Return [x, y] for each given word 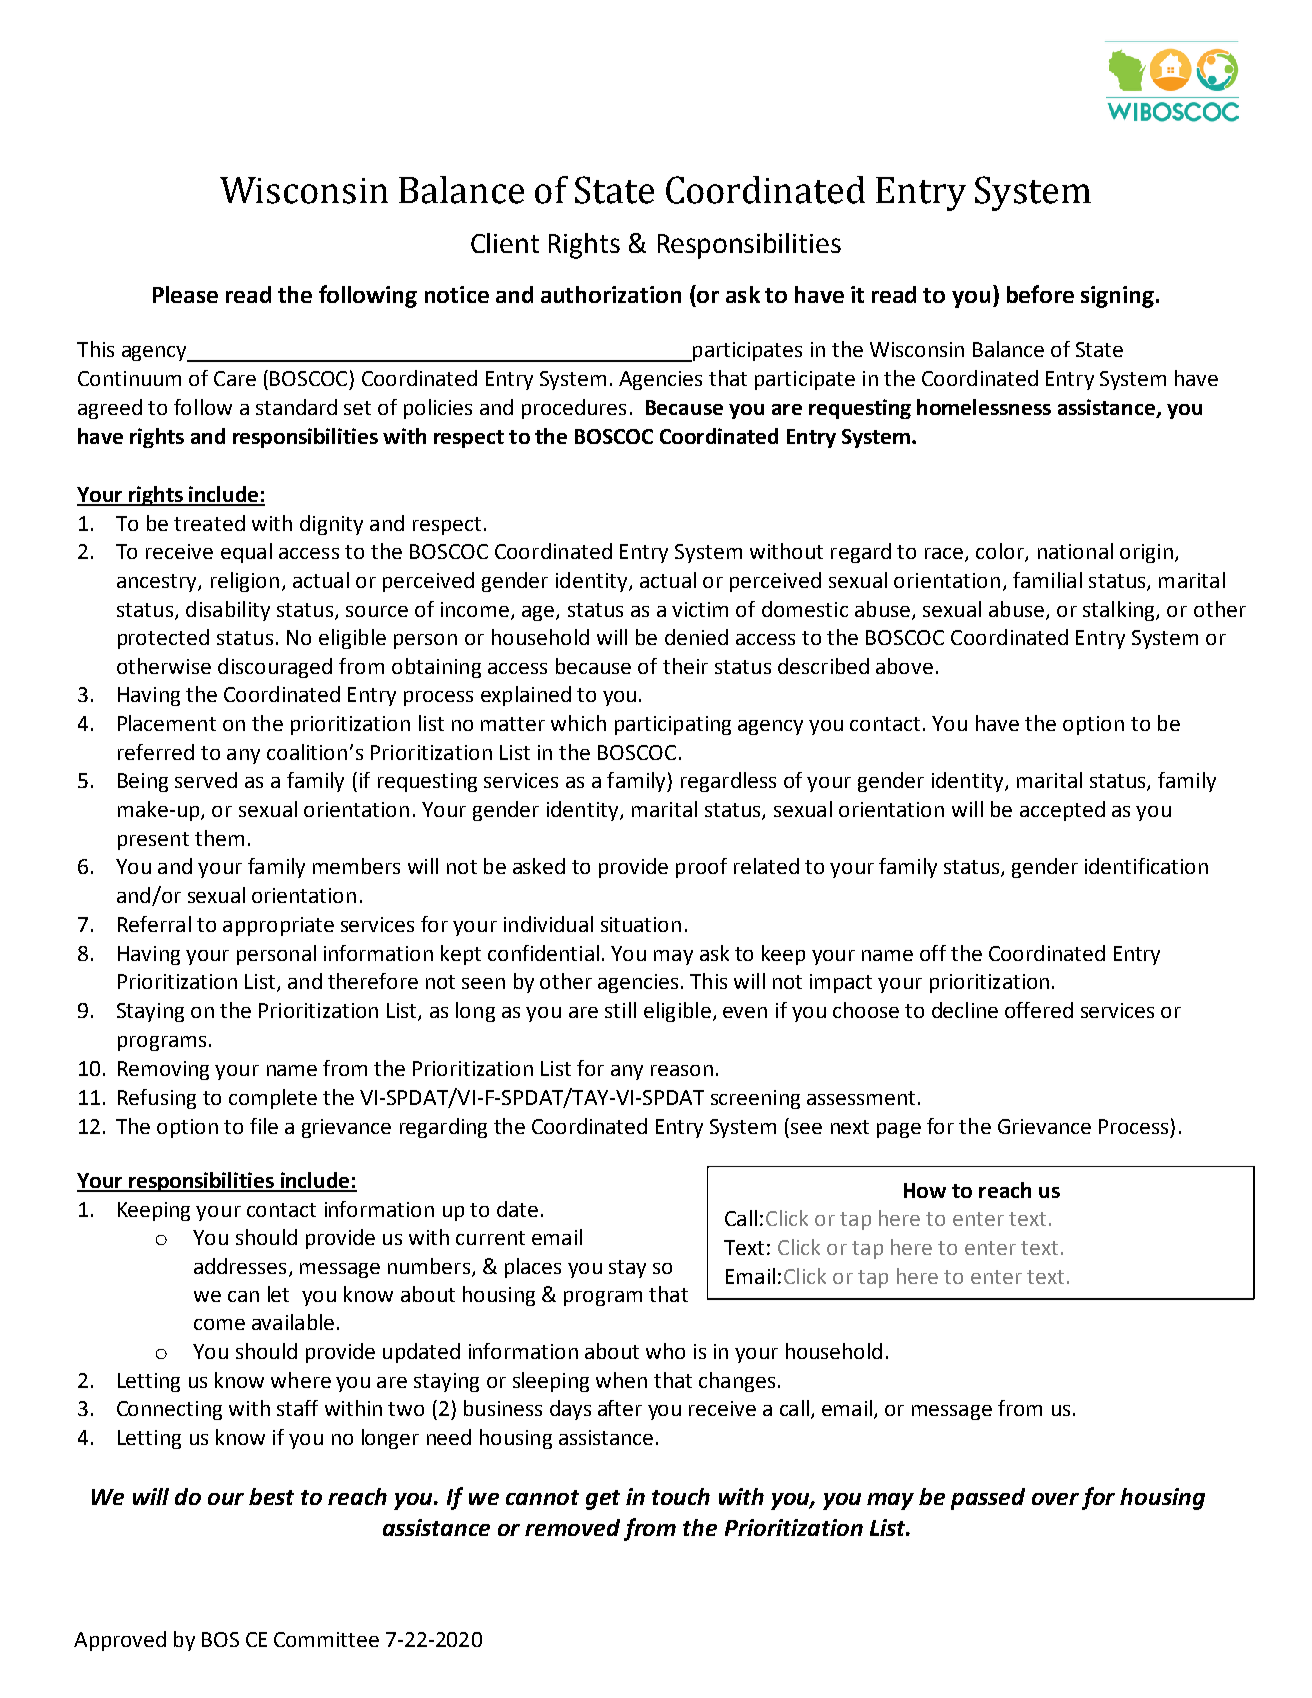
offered [1039, 1010]
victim [700, 609]
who [665, 1351]
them [219, 838]
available [293, 1322]
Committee [326, 1639]
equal [246, 553]
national [1075, 551]
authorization [611, 294]
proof [701, 868]
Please [185, 294]
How [925, 1190]
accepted [1062, 811]
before [1040, 294]
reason [682, 1070]
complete [273, 1099]
